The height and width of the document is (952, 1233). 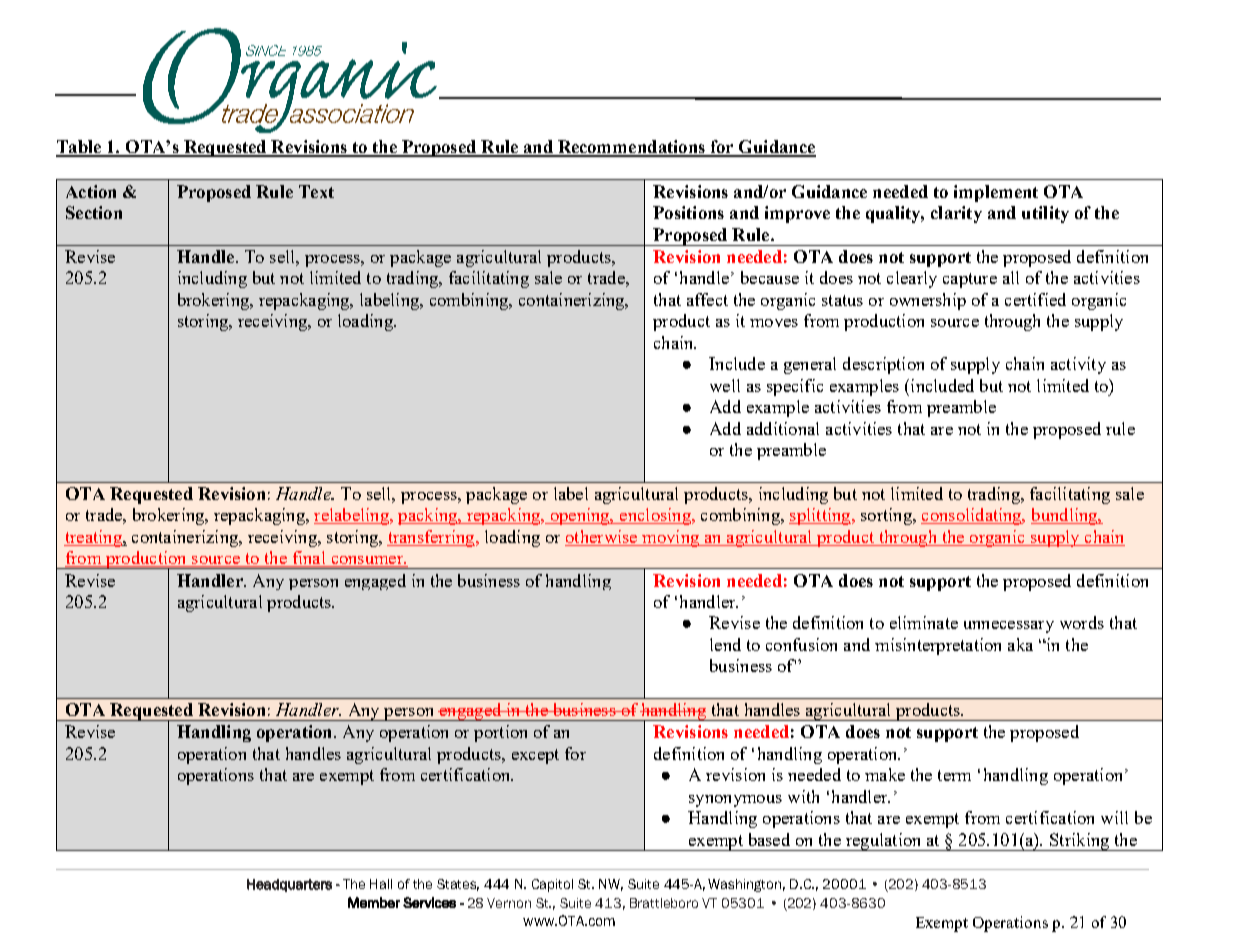 I want to click on Positions, so click(x=688, y=212).
